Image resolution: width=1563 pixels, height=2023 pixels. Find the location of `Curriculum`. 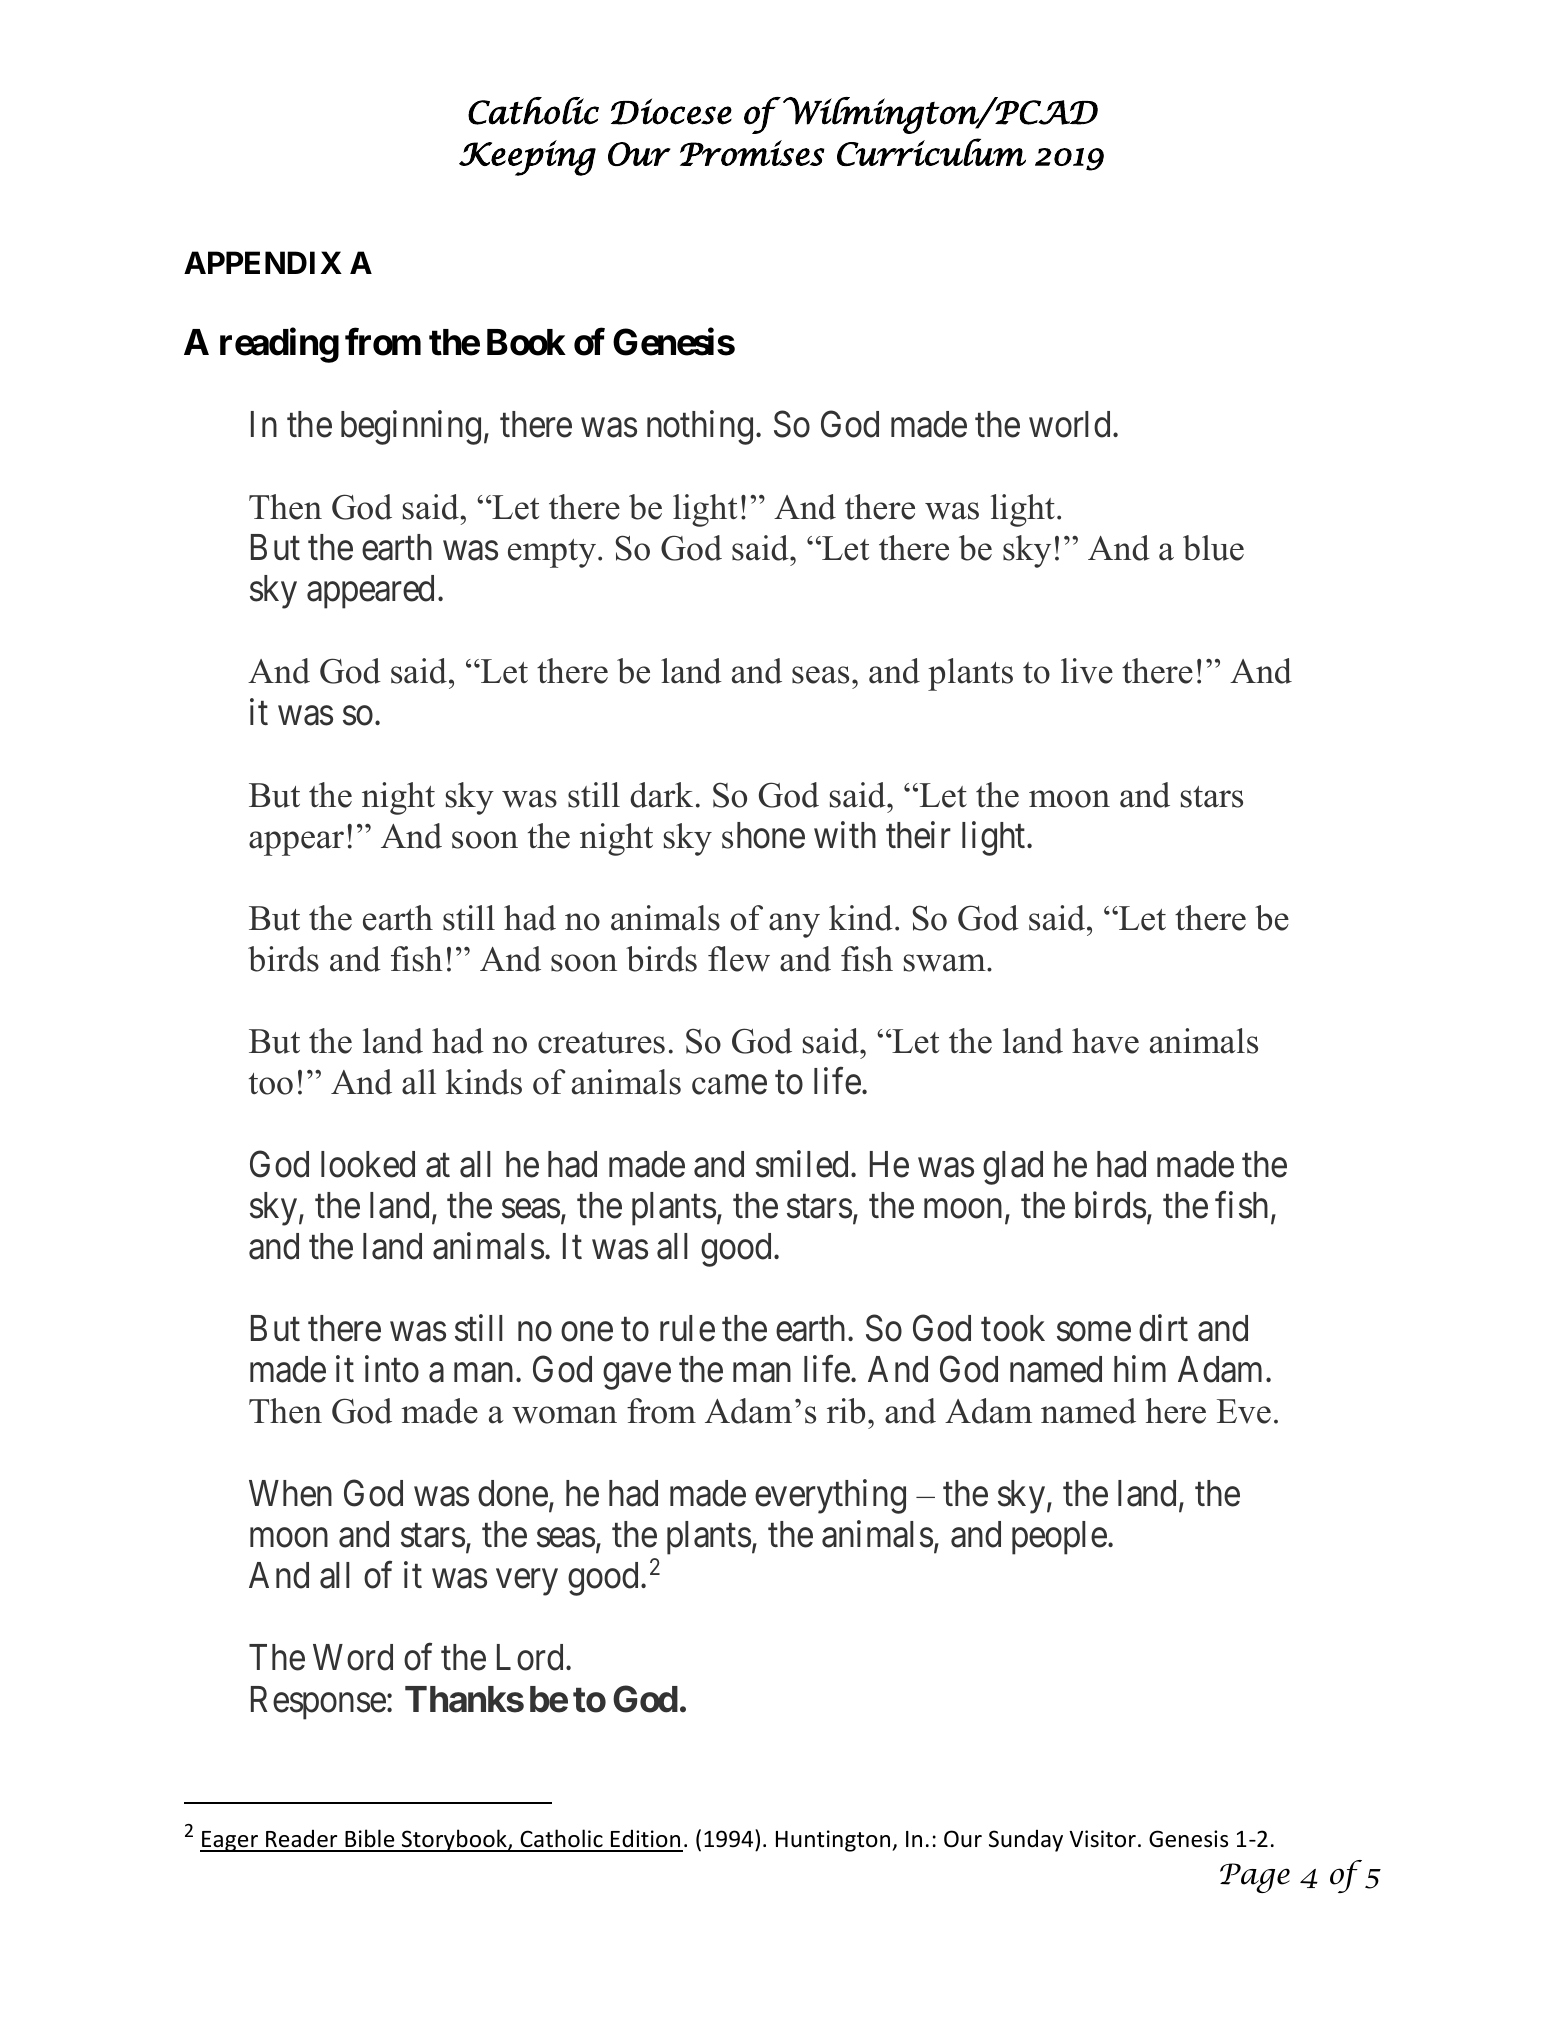

Curriculum is located at coordinates (931, 152).
